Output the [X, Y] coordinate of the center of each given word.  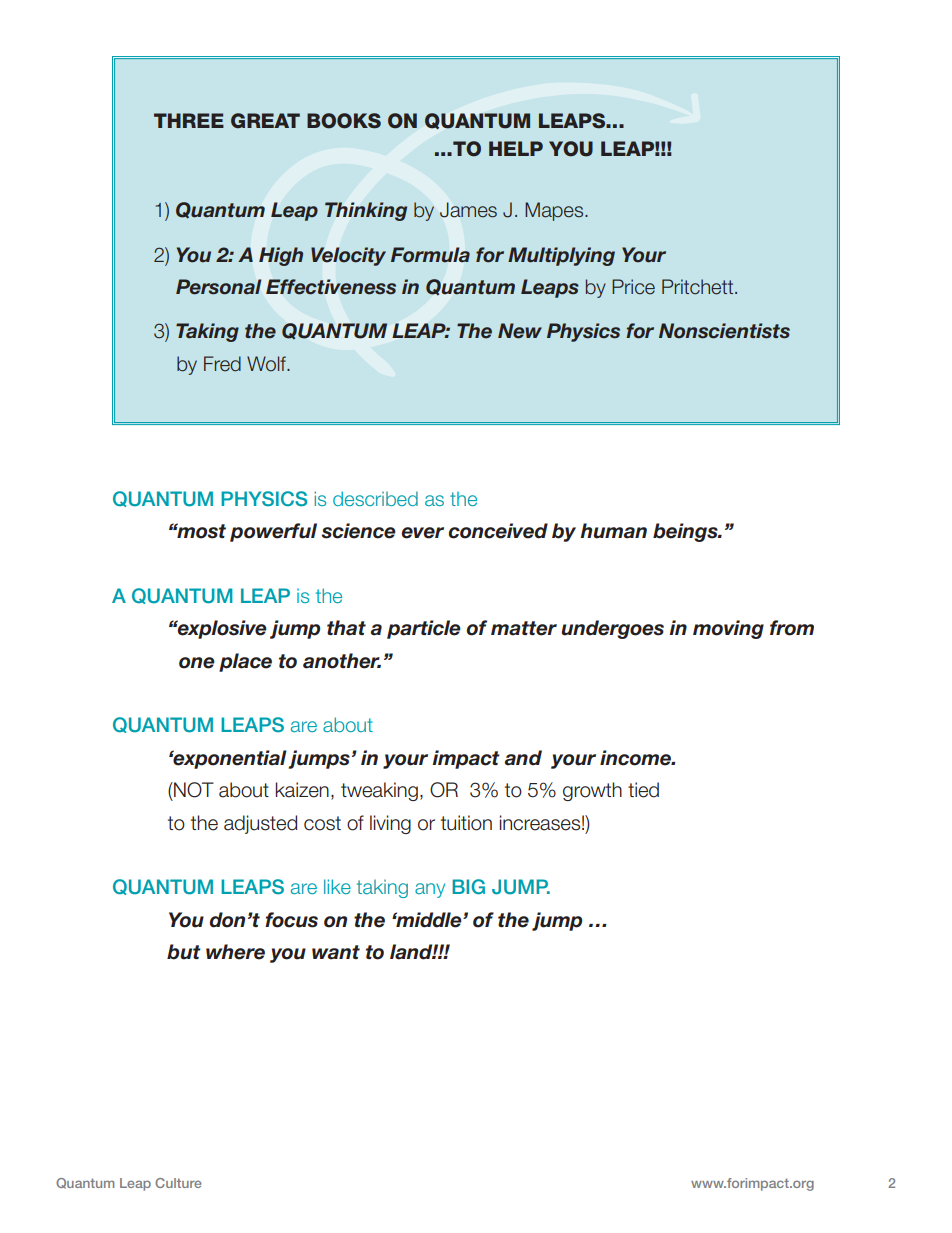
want [336, 952]
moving [728, 629]
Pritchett [699, 287]
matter [524, 628]
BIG [468, 887]
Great [265, 121]
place [245, 662]
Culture [178, 1183]
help [516, 148]
